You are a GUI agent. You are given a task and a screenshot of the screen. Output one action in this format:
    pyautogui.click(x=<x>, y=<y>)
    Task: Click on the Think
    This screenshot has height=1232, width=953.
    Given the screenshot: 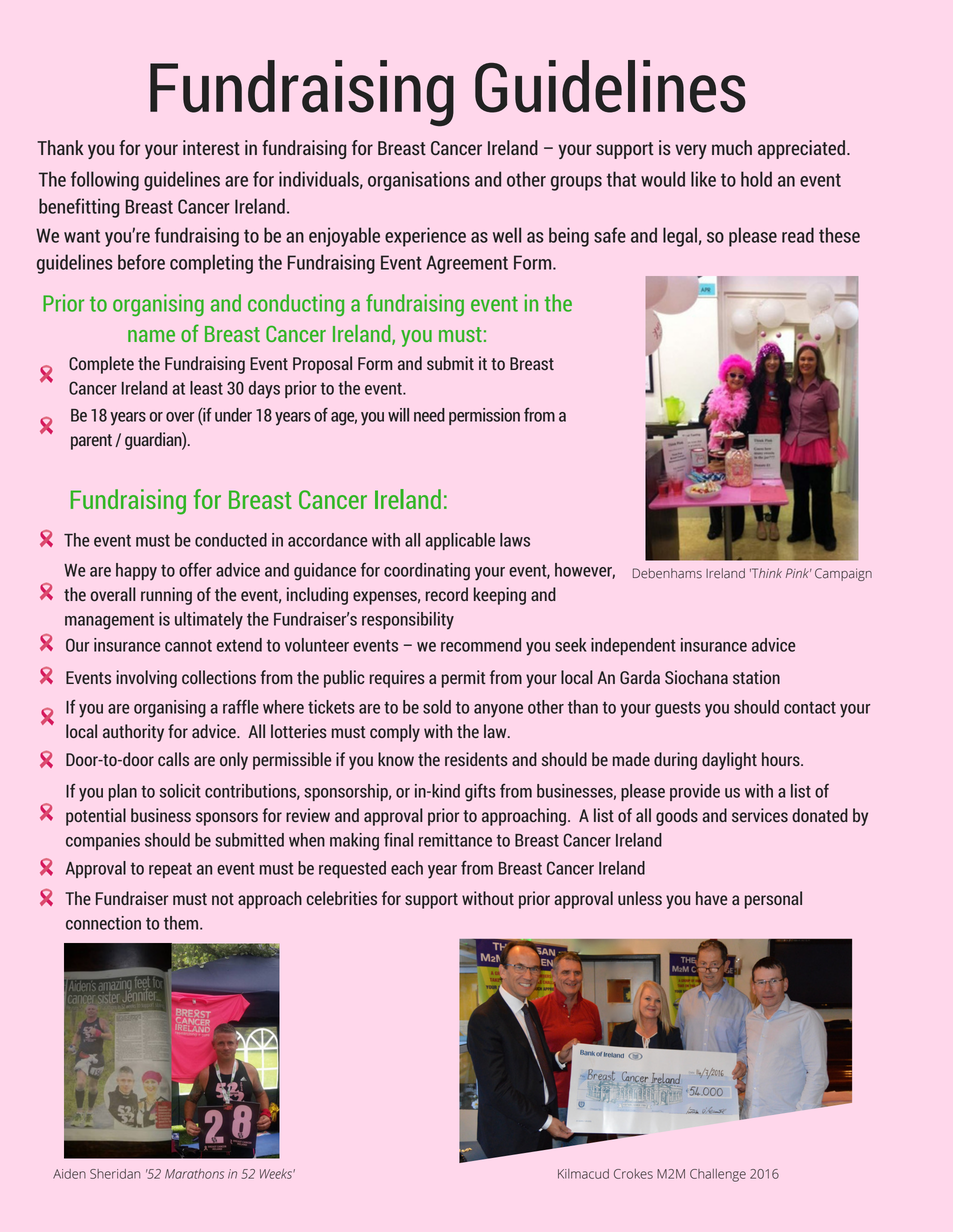 What is the action you would take?
    pyautogui.click(x=766, y=573)
